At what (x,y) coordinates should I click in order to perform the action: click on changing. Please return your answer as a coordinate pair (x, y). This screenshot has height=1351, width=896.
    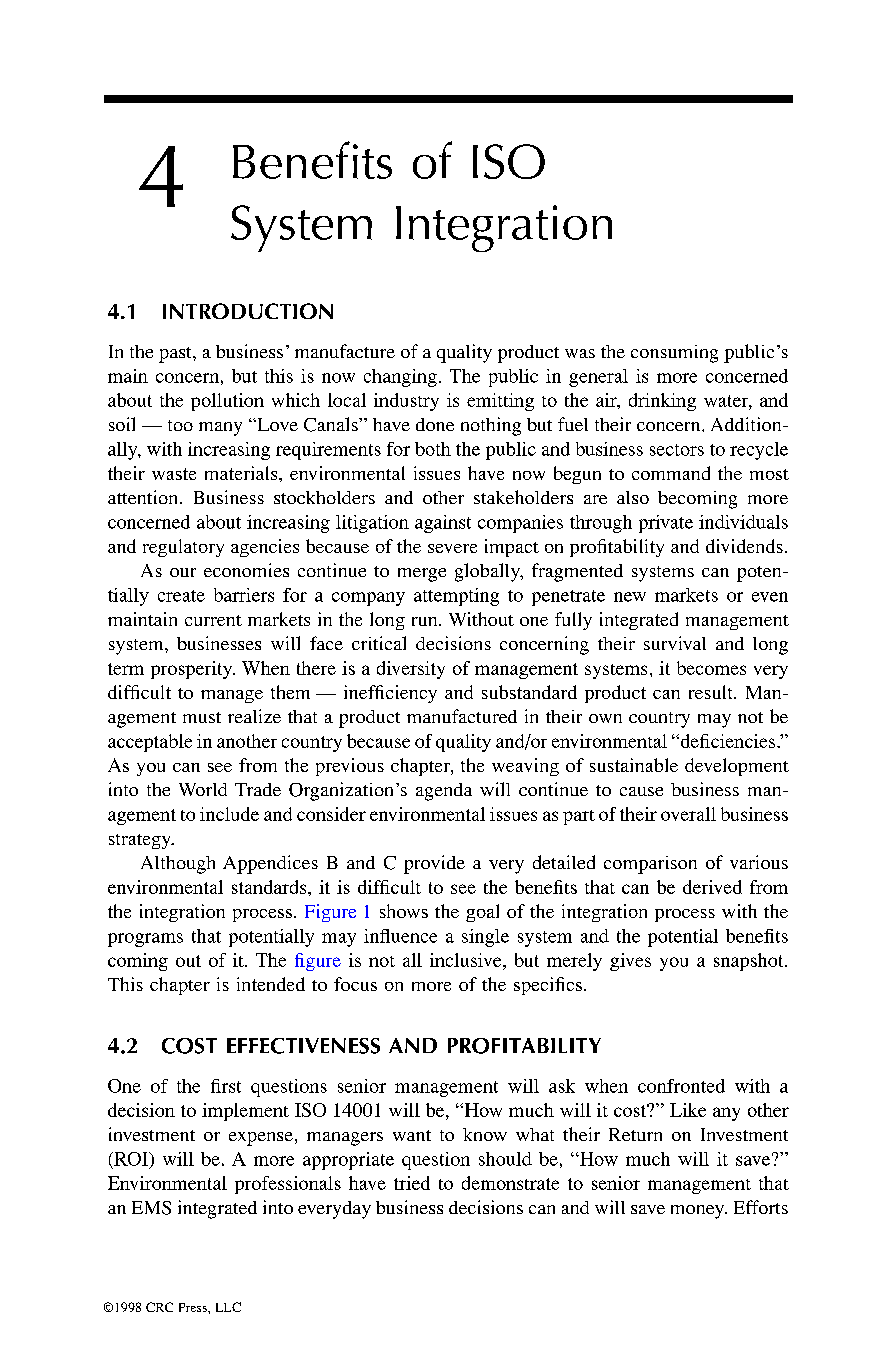
    Looking at the image, I should click on (400, 378).
